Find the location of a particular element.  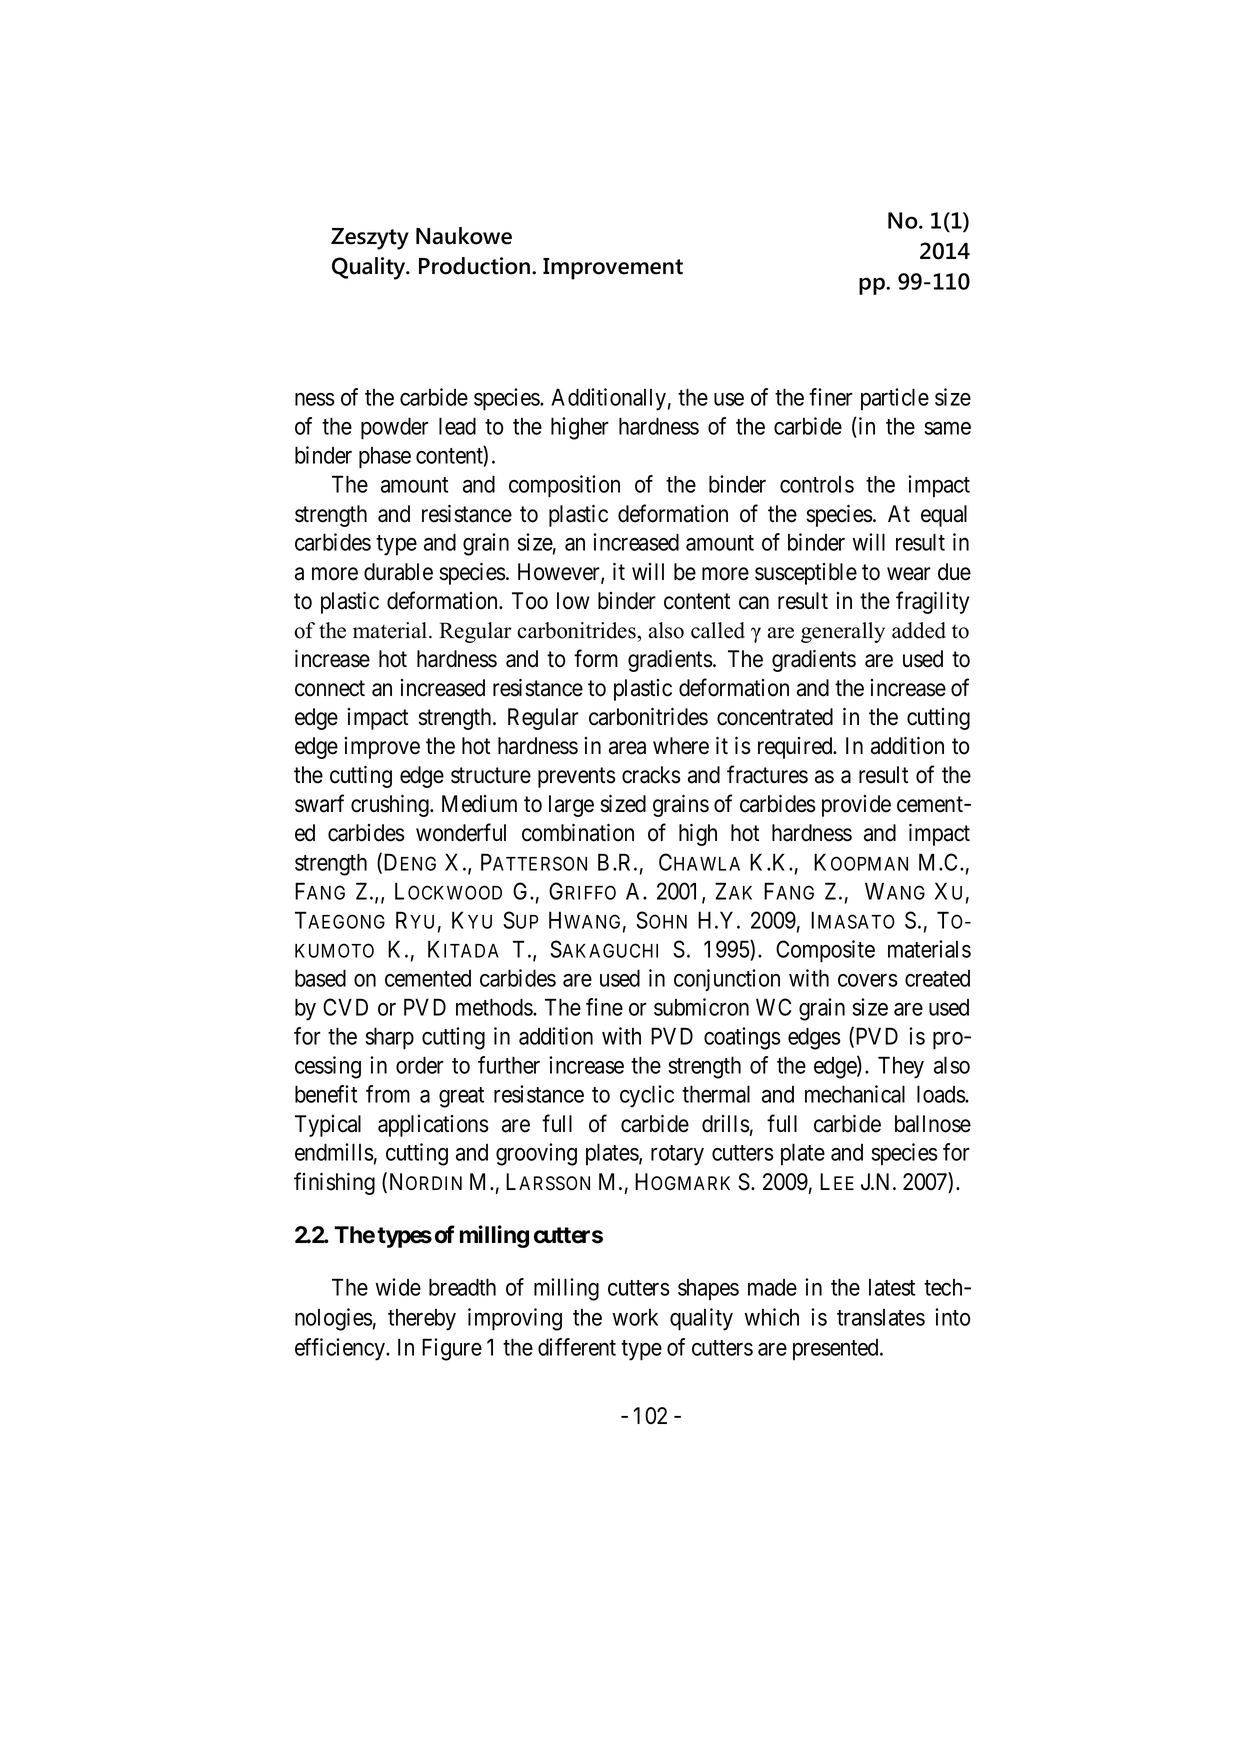

provide is located at coordinates (856, 806).
